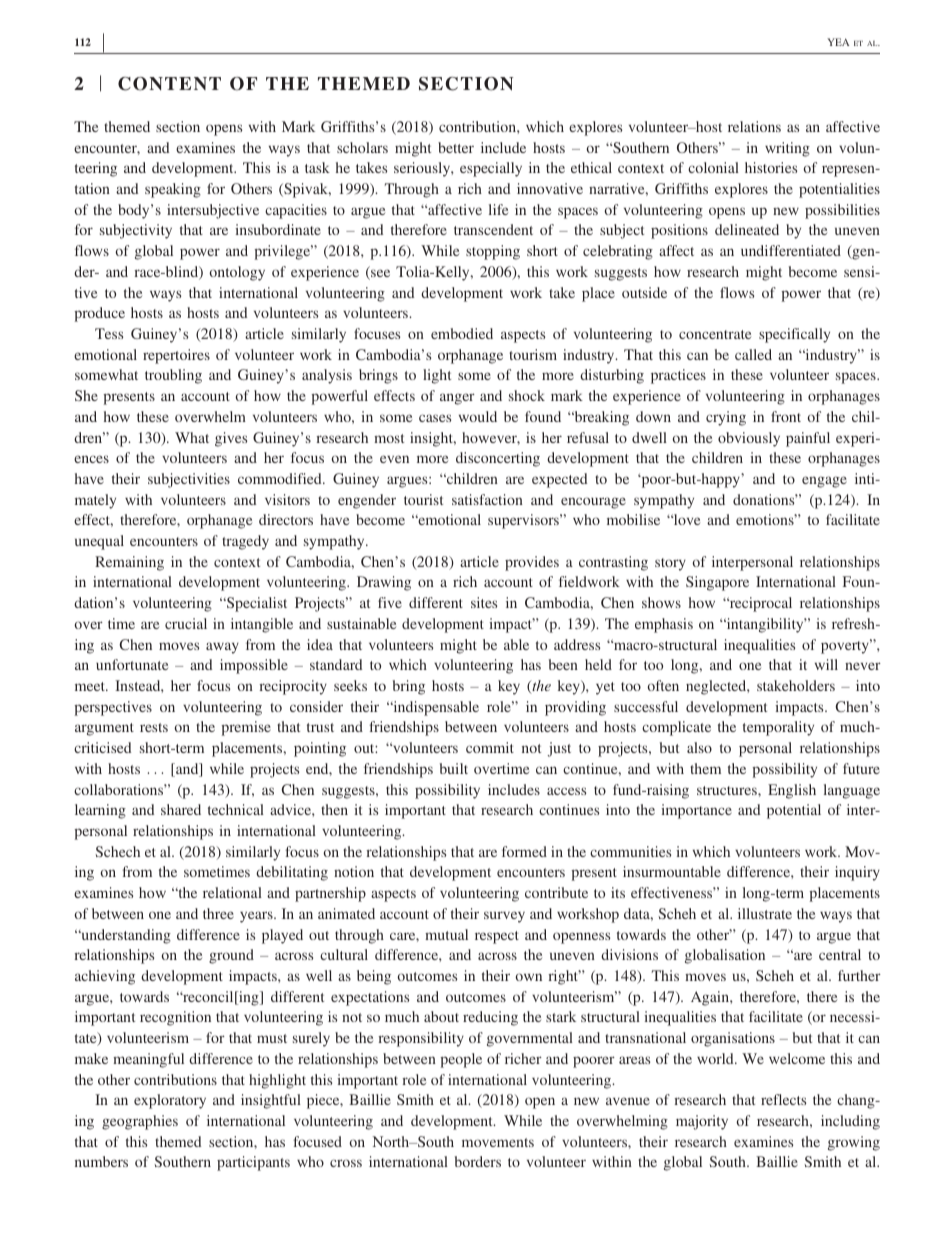  I want to click on troubling, so click(173, 376).
